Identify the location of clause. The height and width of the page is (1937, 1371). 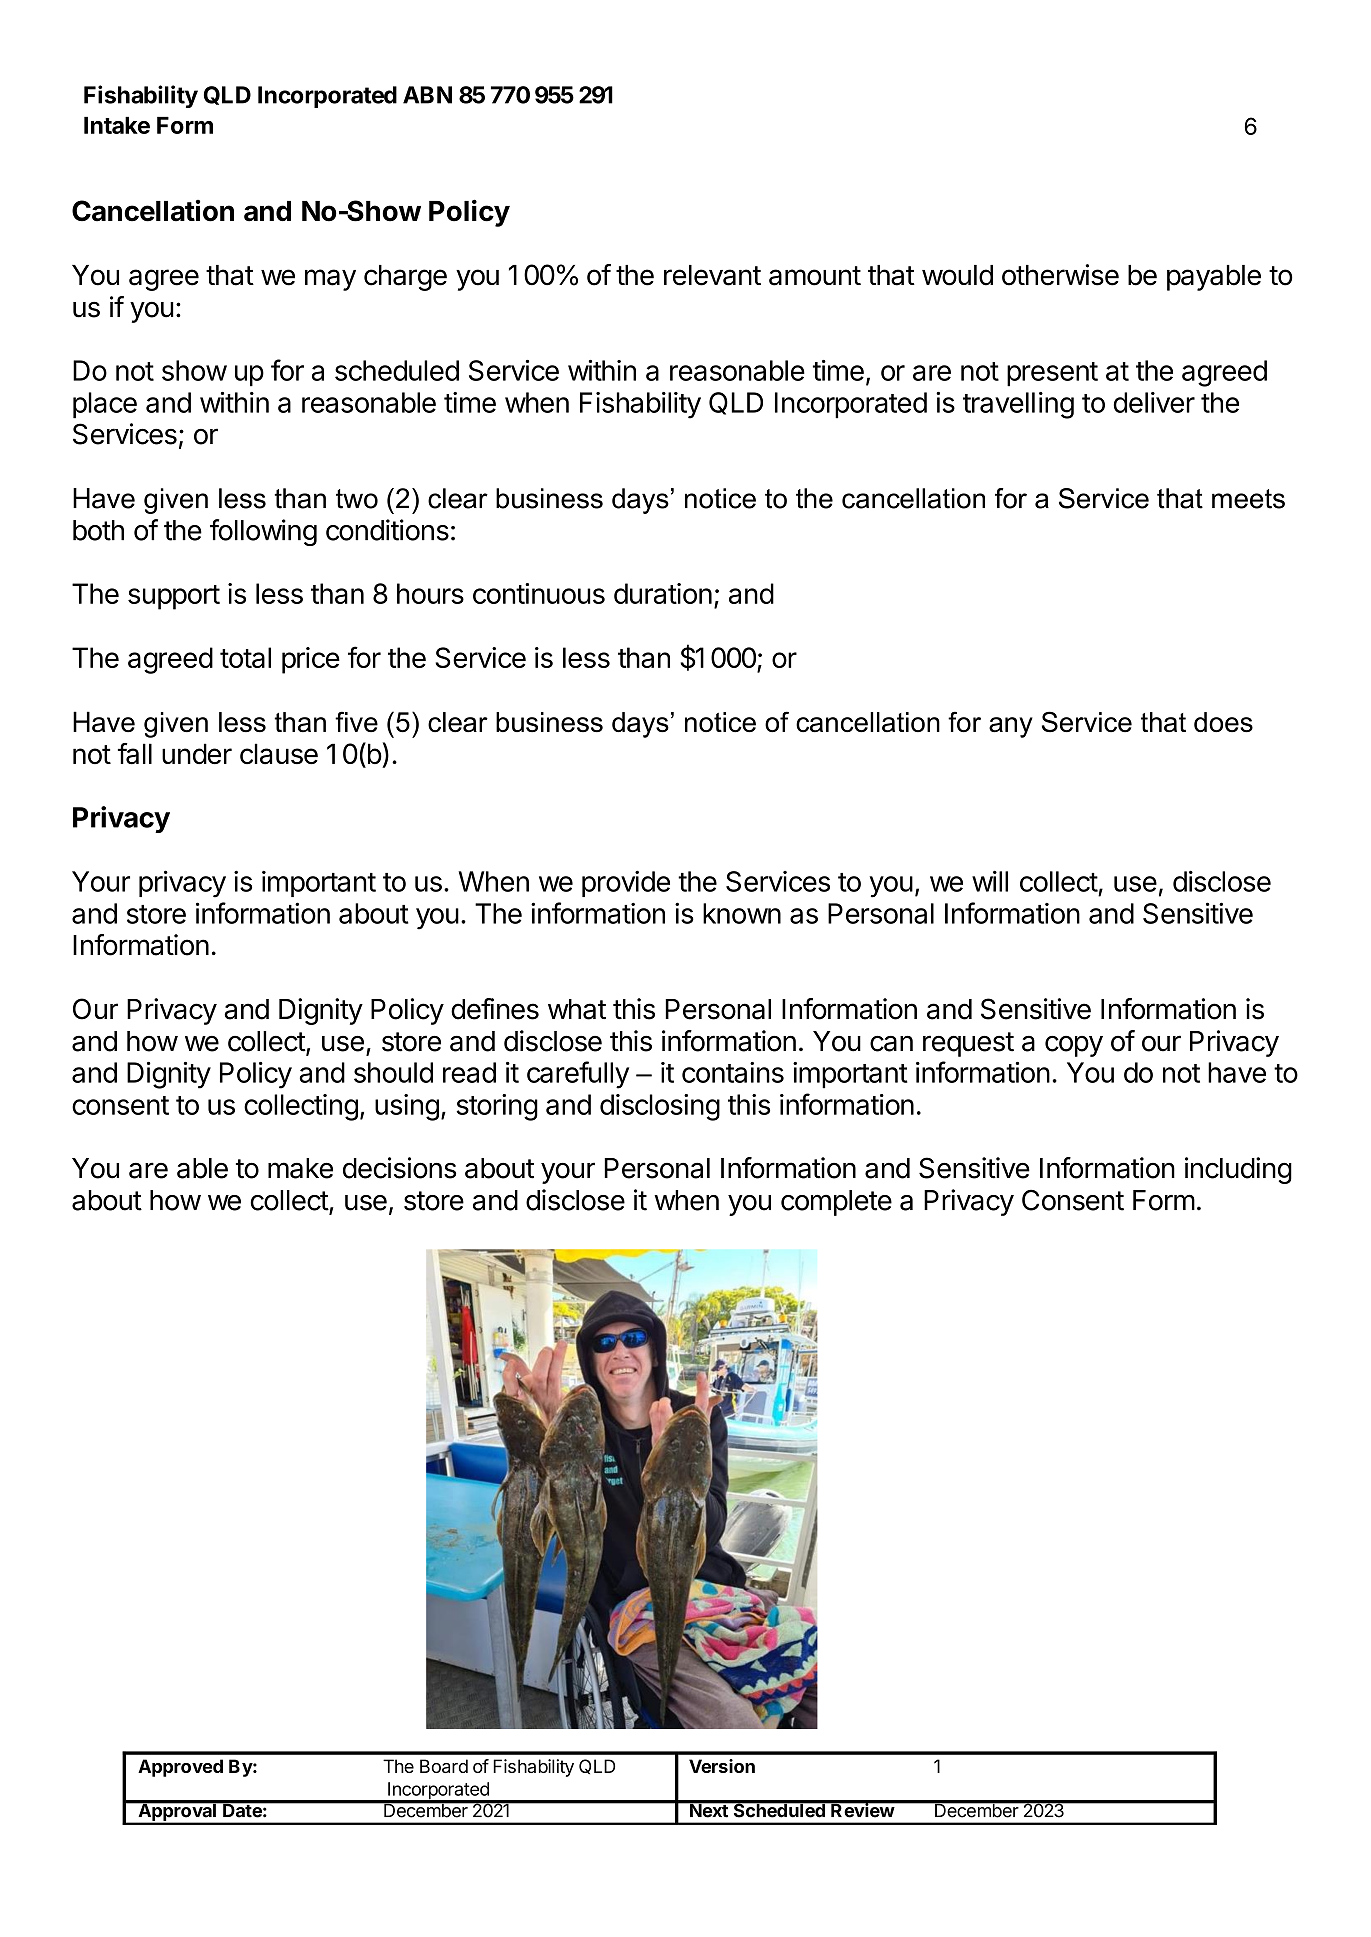
(279, 754).
